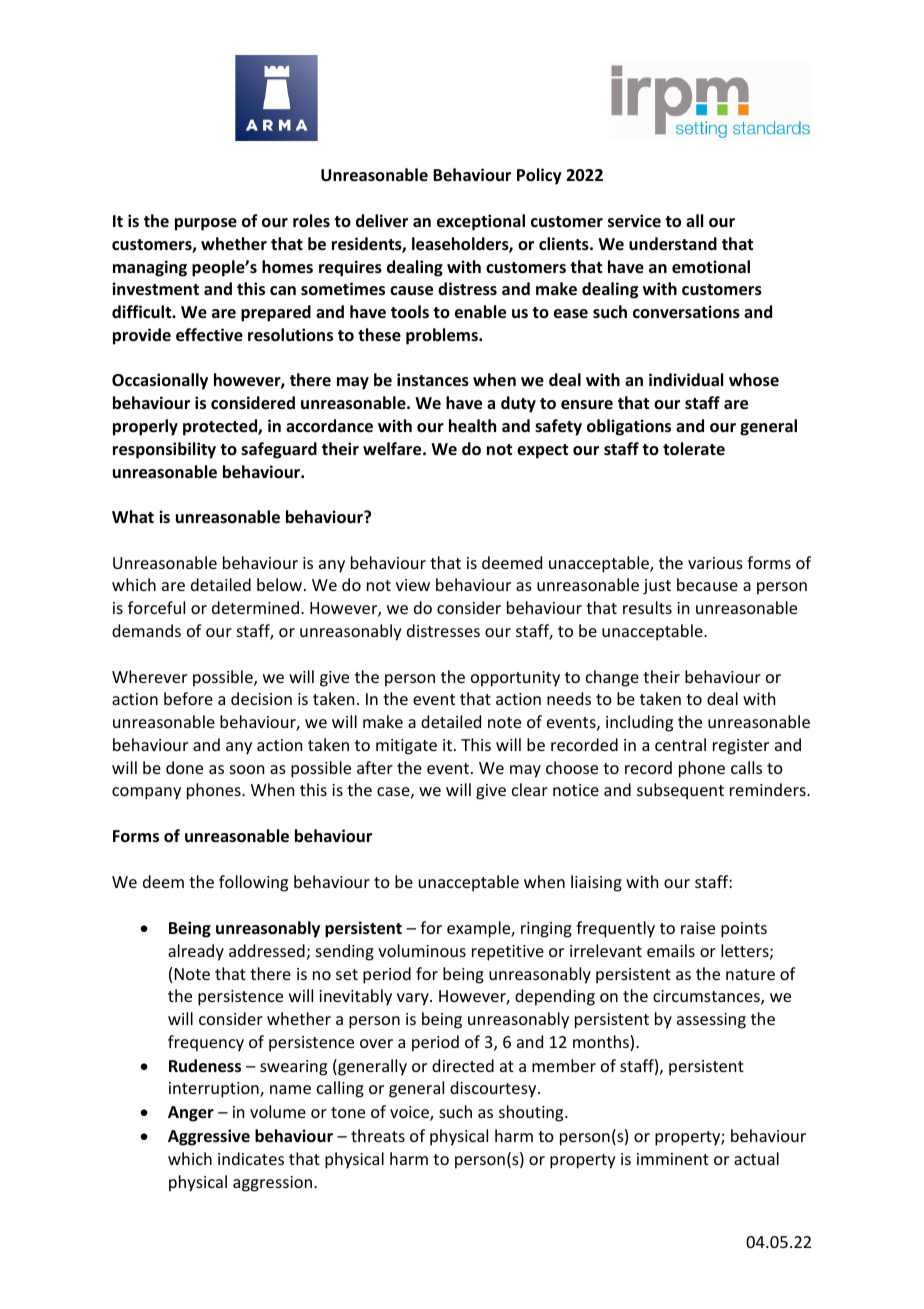  What do you see at coordinates (530, 789) in the document?
I see `clear` at bounding box center [530, 789].
